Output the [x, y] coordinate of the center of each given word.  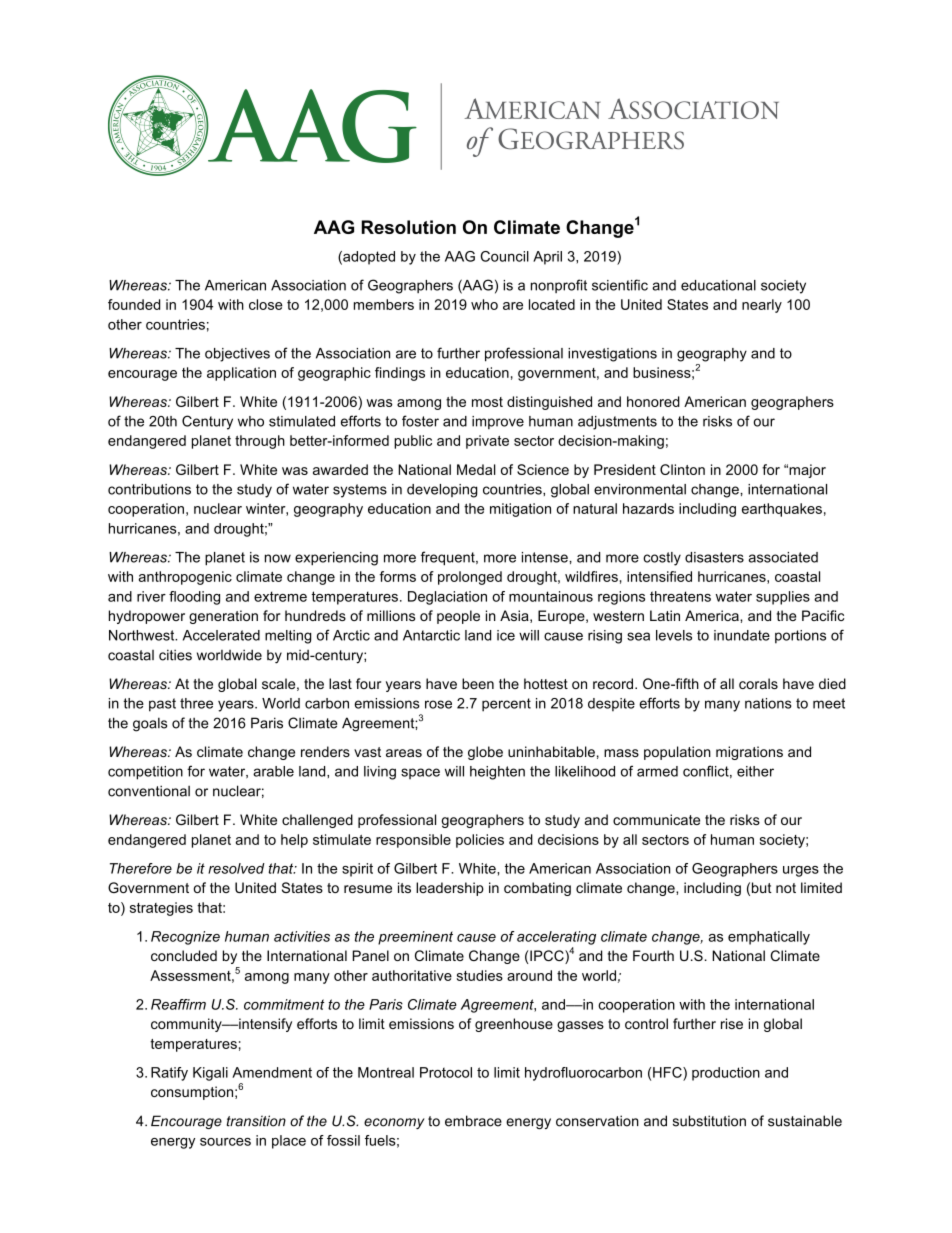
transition [256, 1121]
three [196, 703]
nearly [762, 306]
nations [768, 703]
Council [504, 256]
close [266, 304]
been [478, 683]
